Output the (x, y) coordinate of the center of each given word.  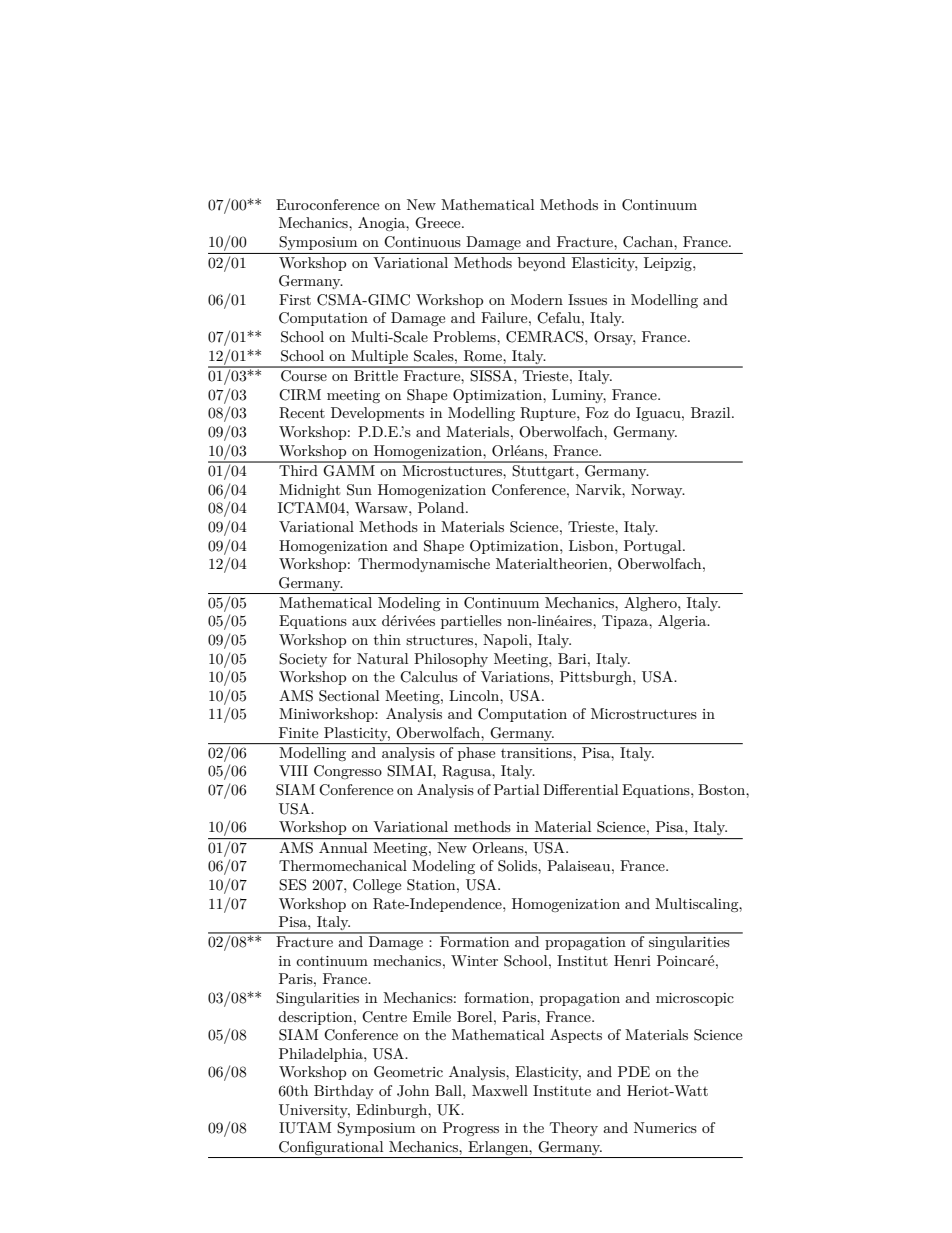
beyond (542, 264)
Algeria (683, 622)
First (295, 299)
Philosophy (451, 660)
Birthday (344, 1092)
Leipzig (669, 264)
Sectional (349, 696)
